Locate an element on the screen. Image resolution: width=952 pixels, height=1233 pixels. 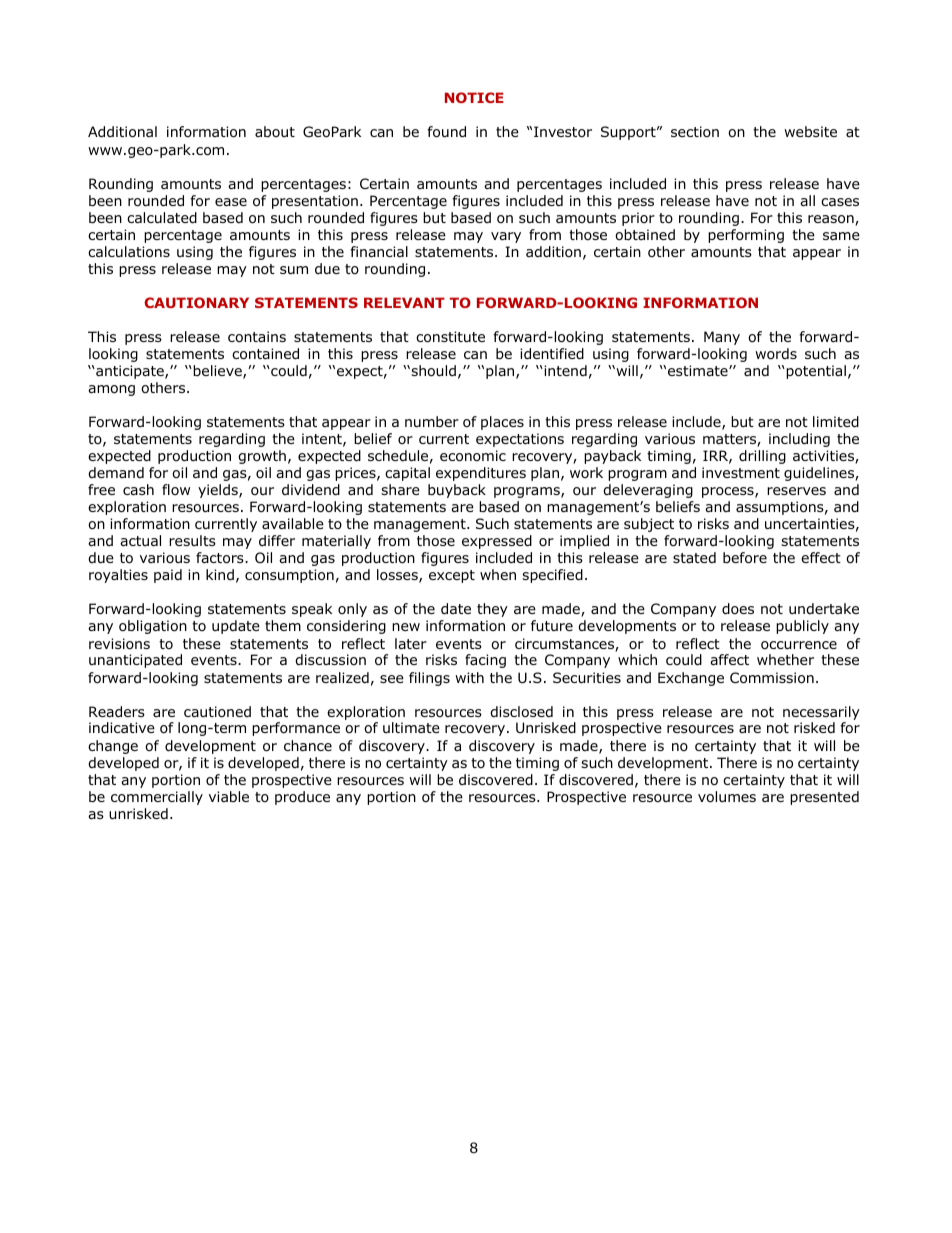
found is located at coordinates (446, 132).
